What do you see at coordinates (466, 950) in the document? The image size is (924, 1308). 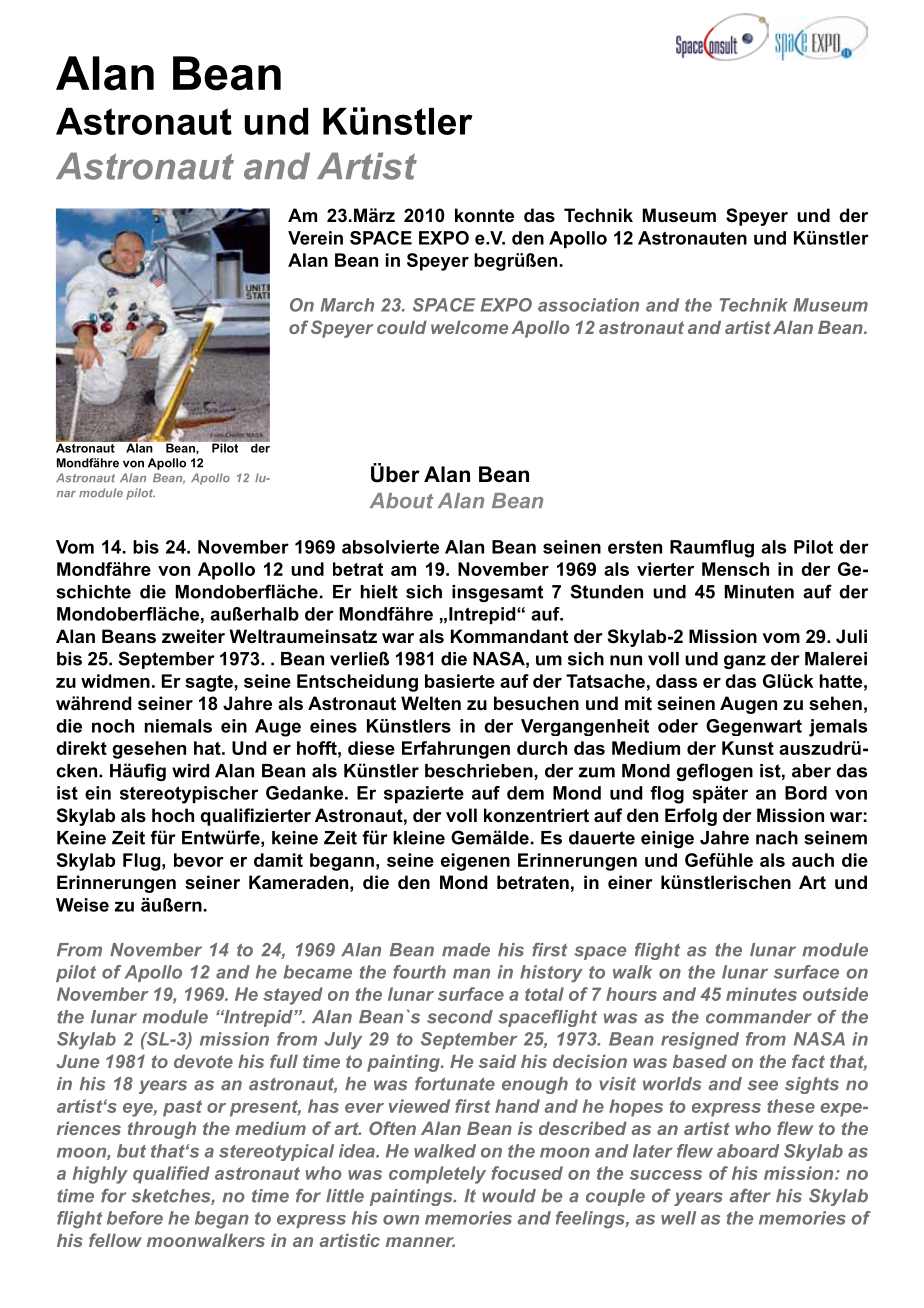 I see `made` at bounding box center [466, 950].
